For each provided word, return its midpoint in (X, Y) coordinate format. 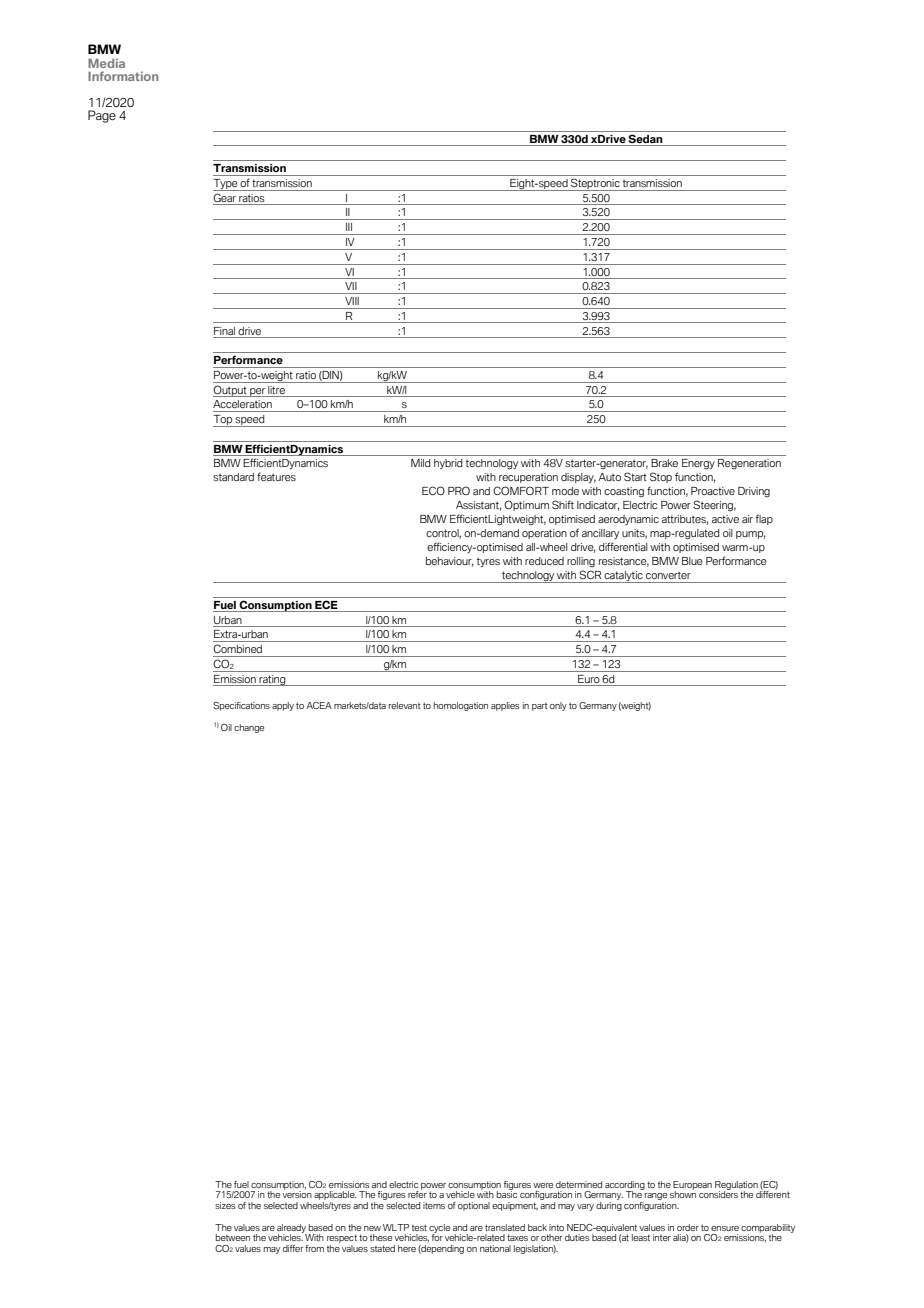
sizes (225, 1205)
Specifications (241, 706)
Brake (664, 463)
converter (668, 575)
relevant (405, 705)
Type (226, 185)
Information (123, 76)
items (434, 1205)
